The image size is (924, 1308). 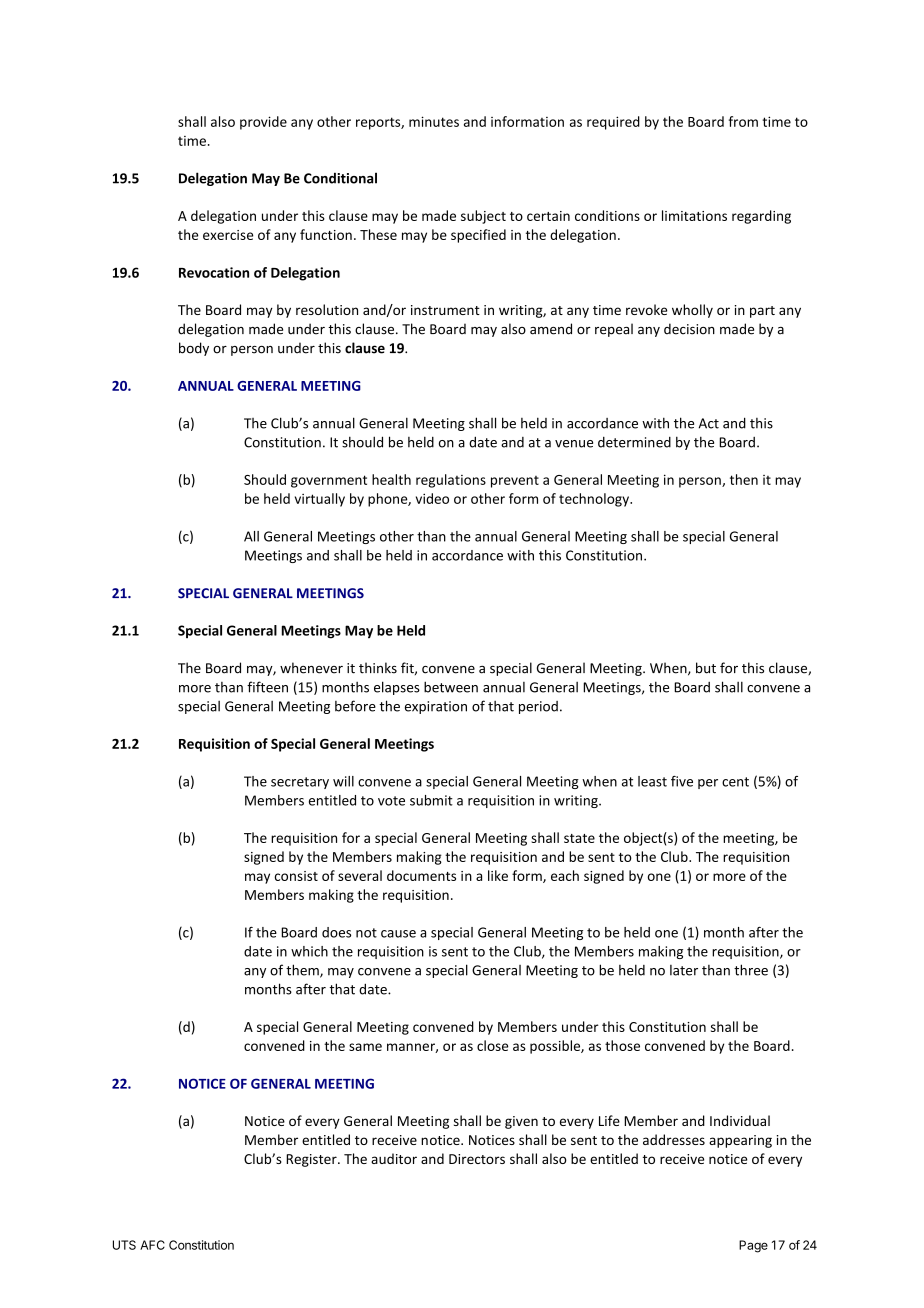 I want to click on video, so click(x=432, y=498).
